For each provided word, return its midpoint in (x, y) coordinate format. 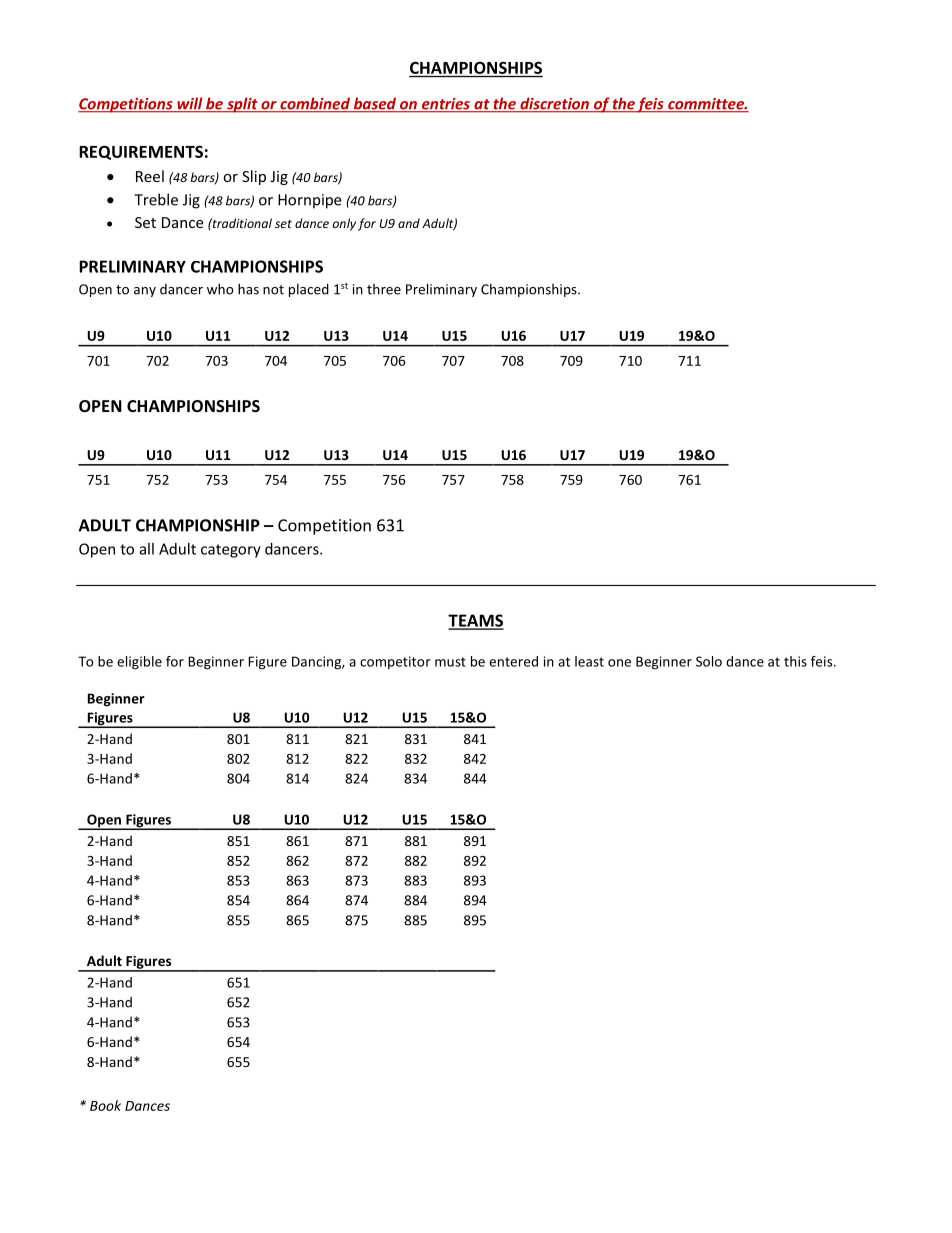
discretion (554, 104)
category (231, 551)
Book (105, 1105)
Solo (709, 661)
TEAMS (476, 621)
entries (446, 105)
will (190, 104)
